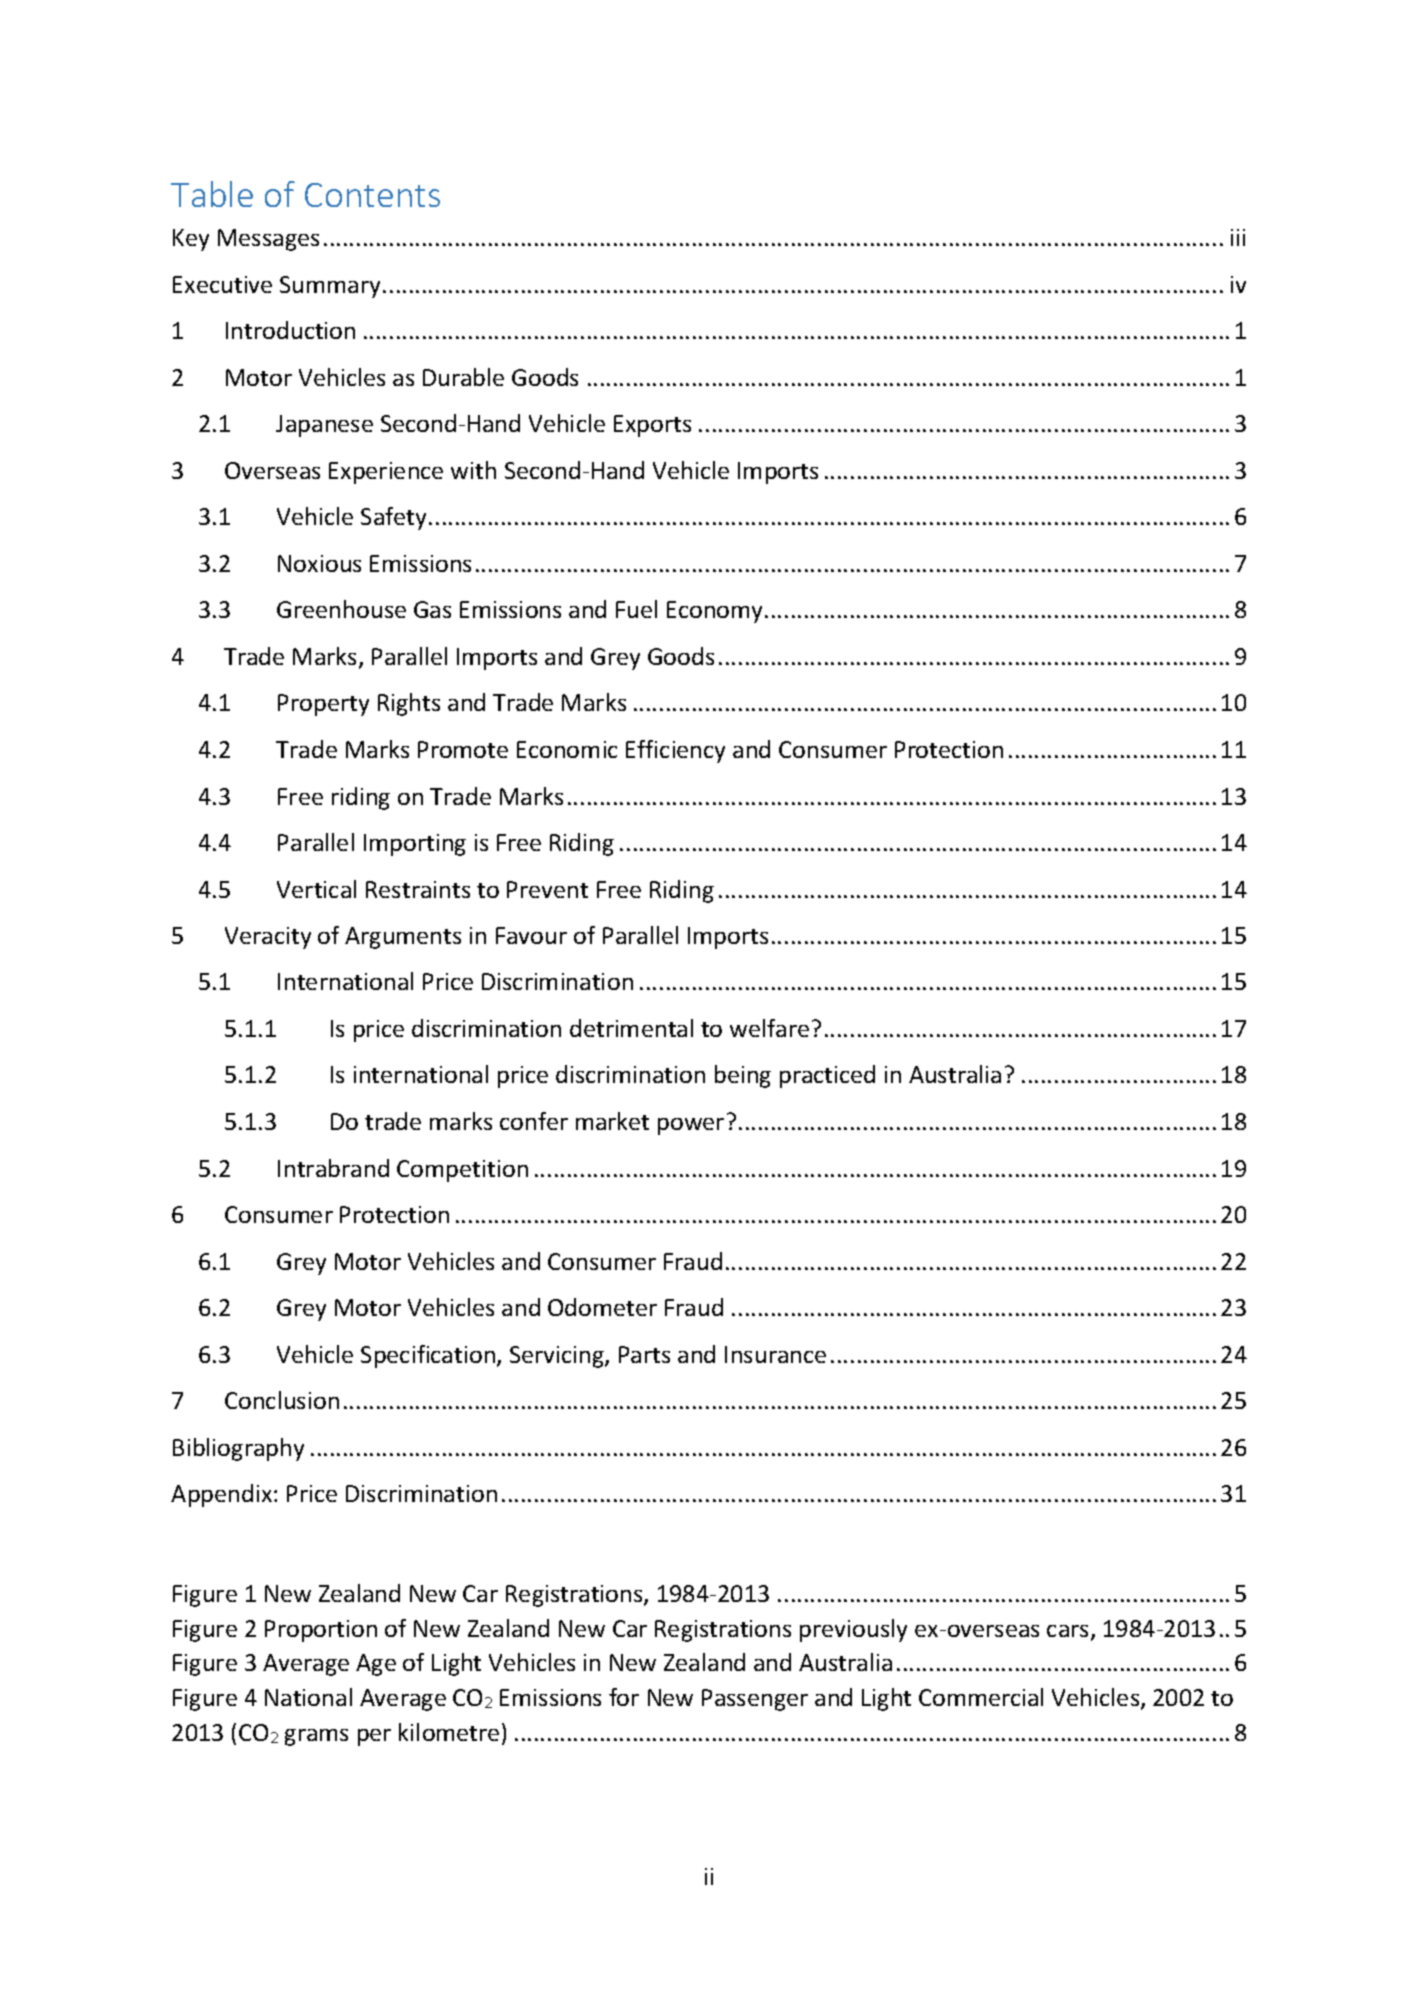 The width and height of the screenshot is (1420, 2009). Describe the element at coordinates (652, 426) in the screenshot. I see `Exports` at that location.
